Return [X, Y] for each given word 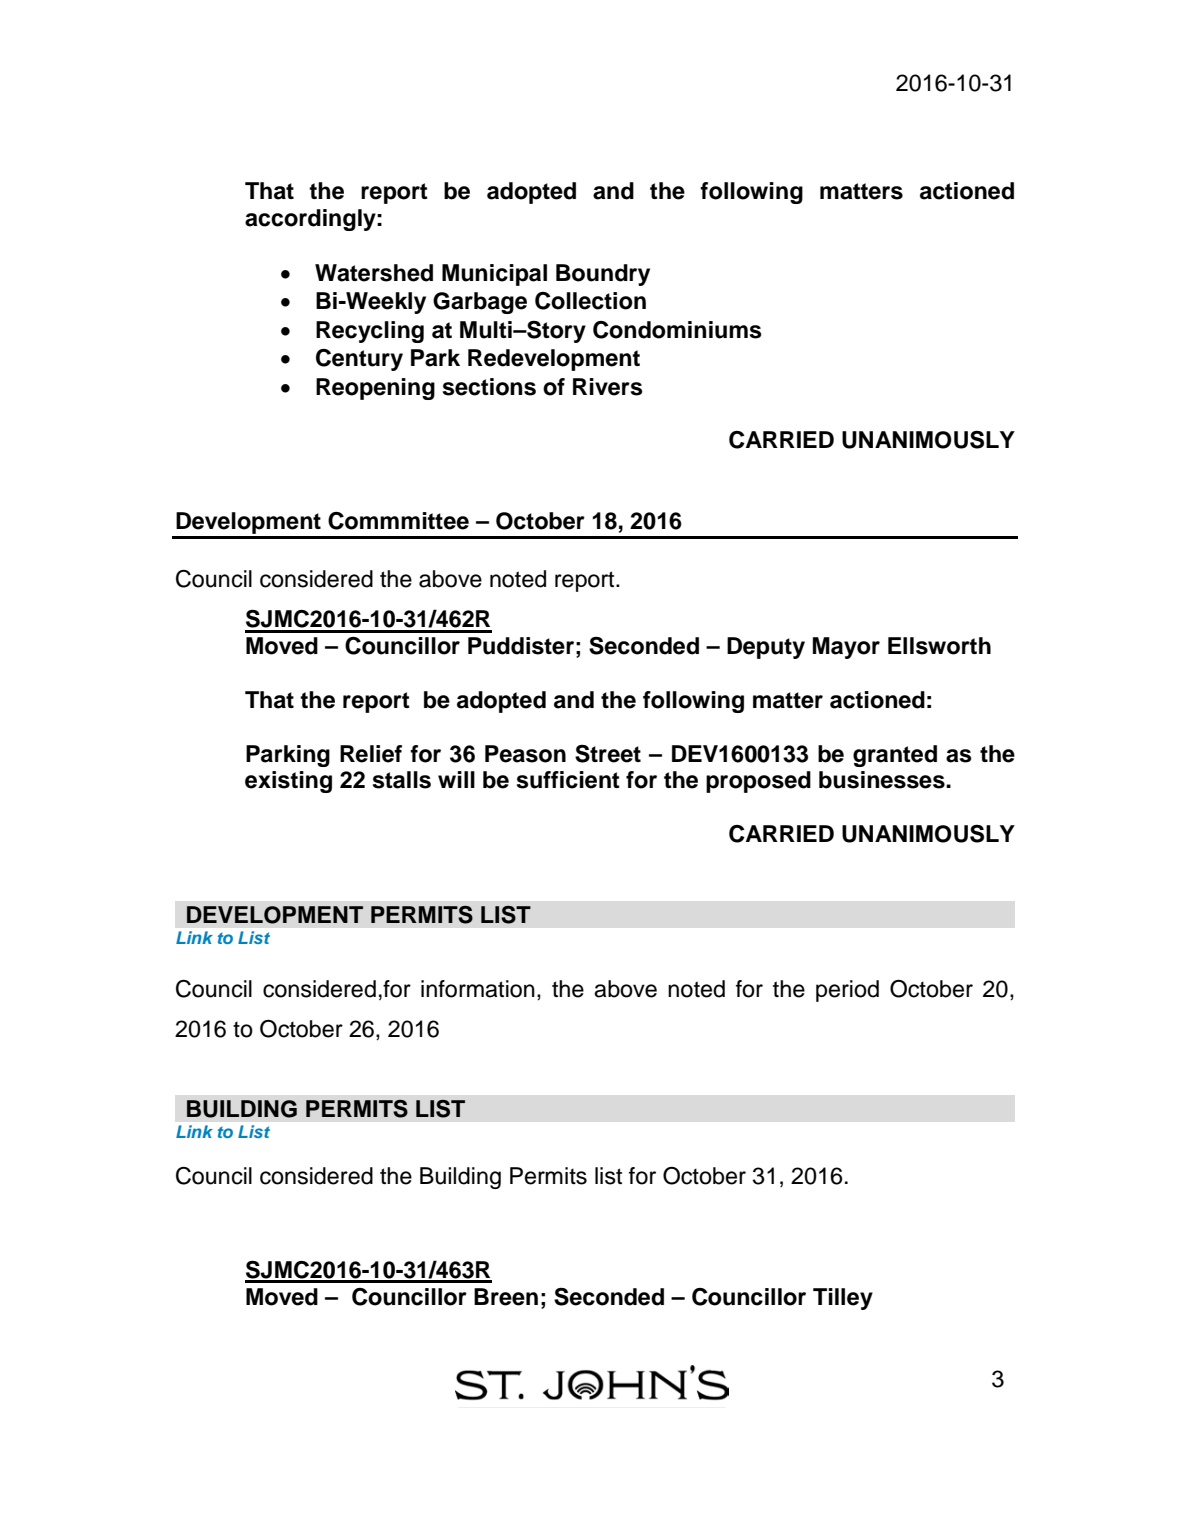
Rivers [608, 387]
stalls [402, 780]
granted [895, 756]
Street [608, 754]
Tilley [843, 1299]
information [478, 989]
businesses [883, 780]
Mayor [846, 648]
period [847, 991]
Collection [590, 301]
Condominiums [677, 330]
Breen [506, 1297]
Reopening [375, 389]
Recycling [370, 332]
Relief [371, 754]
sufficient [568, 780]
